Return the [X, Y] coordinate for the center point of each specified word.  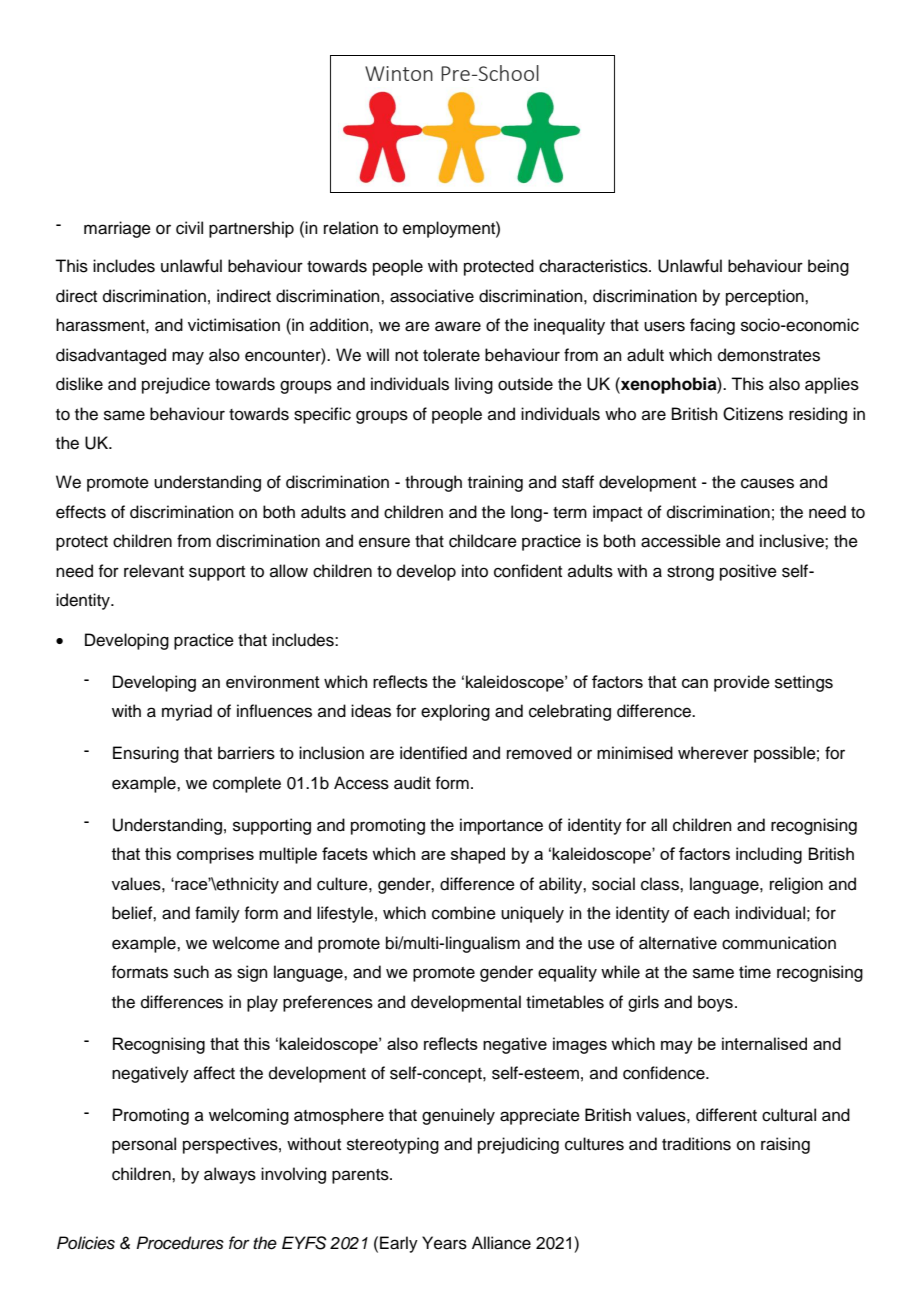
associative [432, 296]
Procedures [180, 1243]
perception [766, 297]
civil [189, 228]
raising [785, 1145]
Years [444, 1243]
